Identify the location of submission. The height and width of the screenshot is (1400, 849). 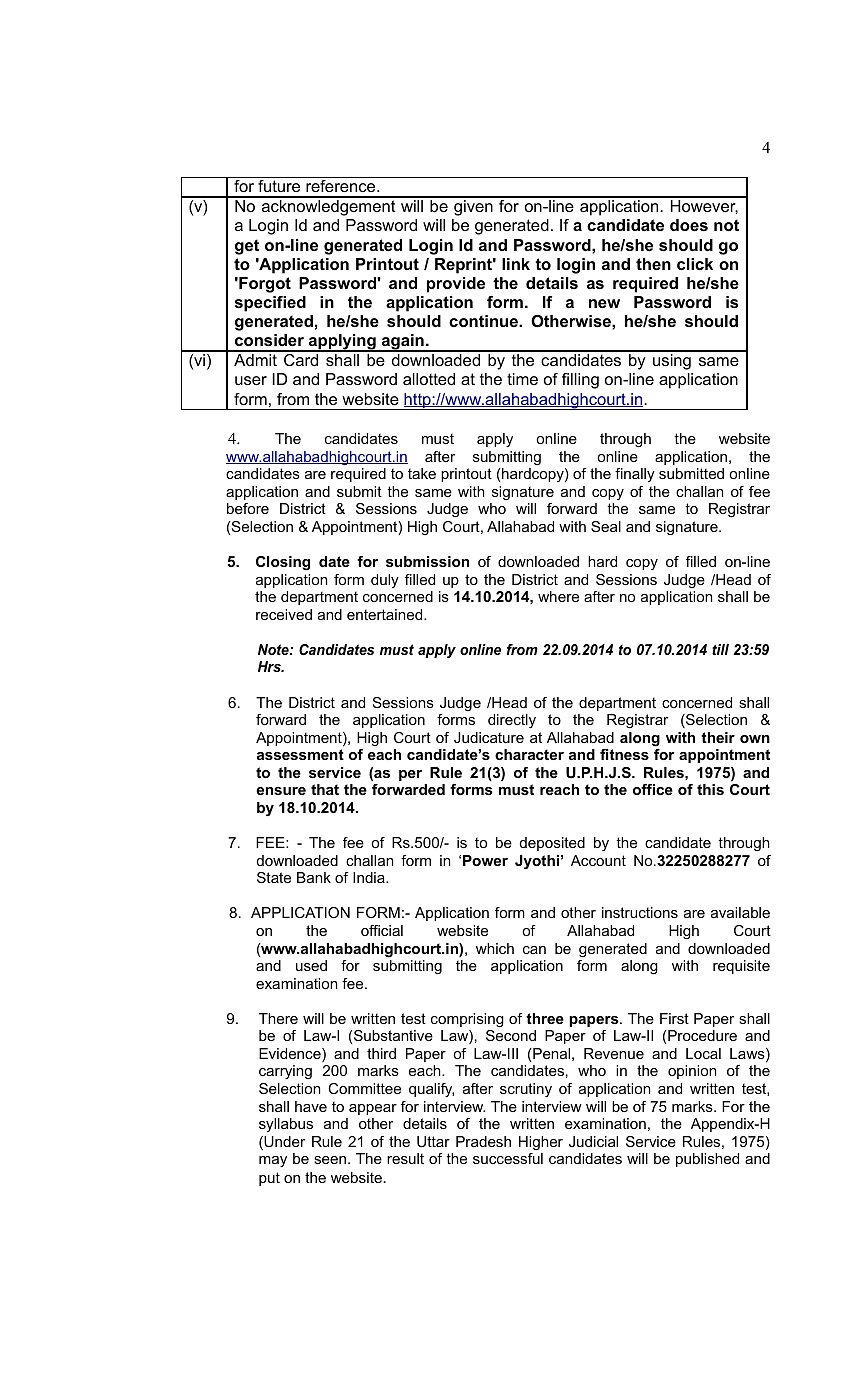
(427, 561).
